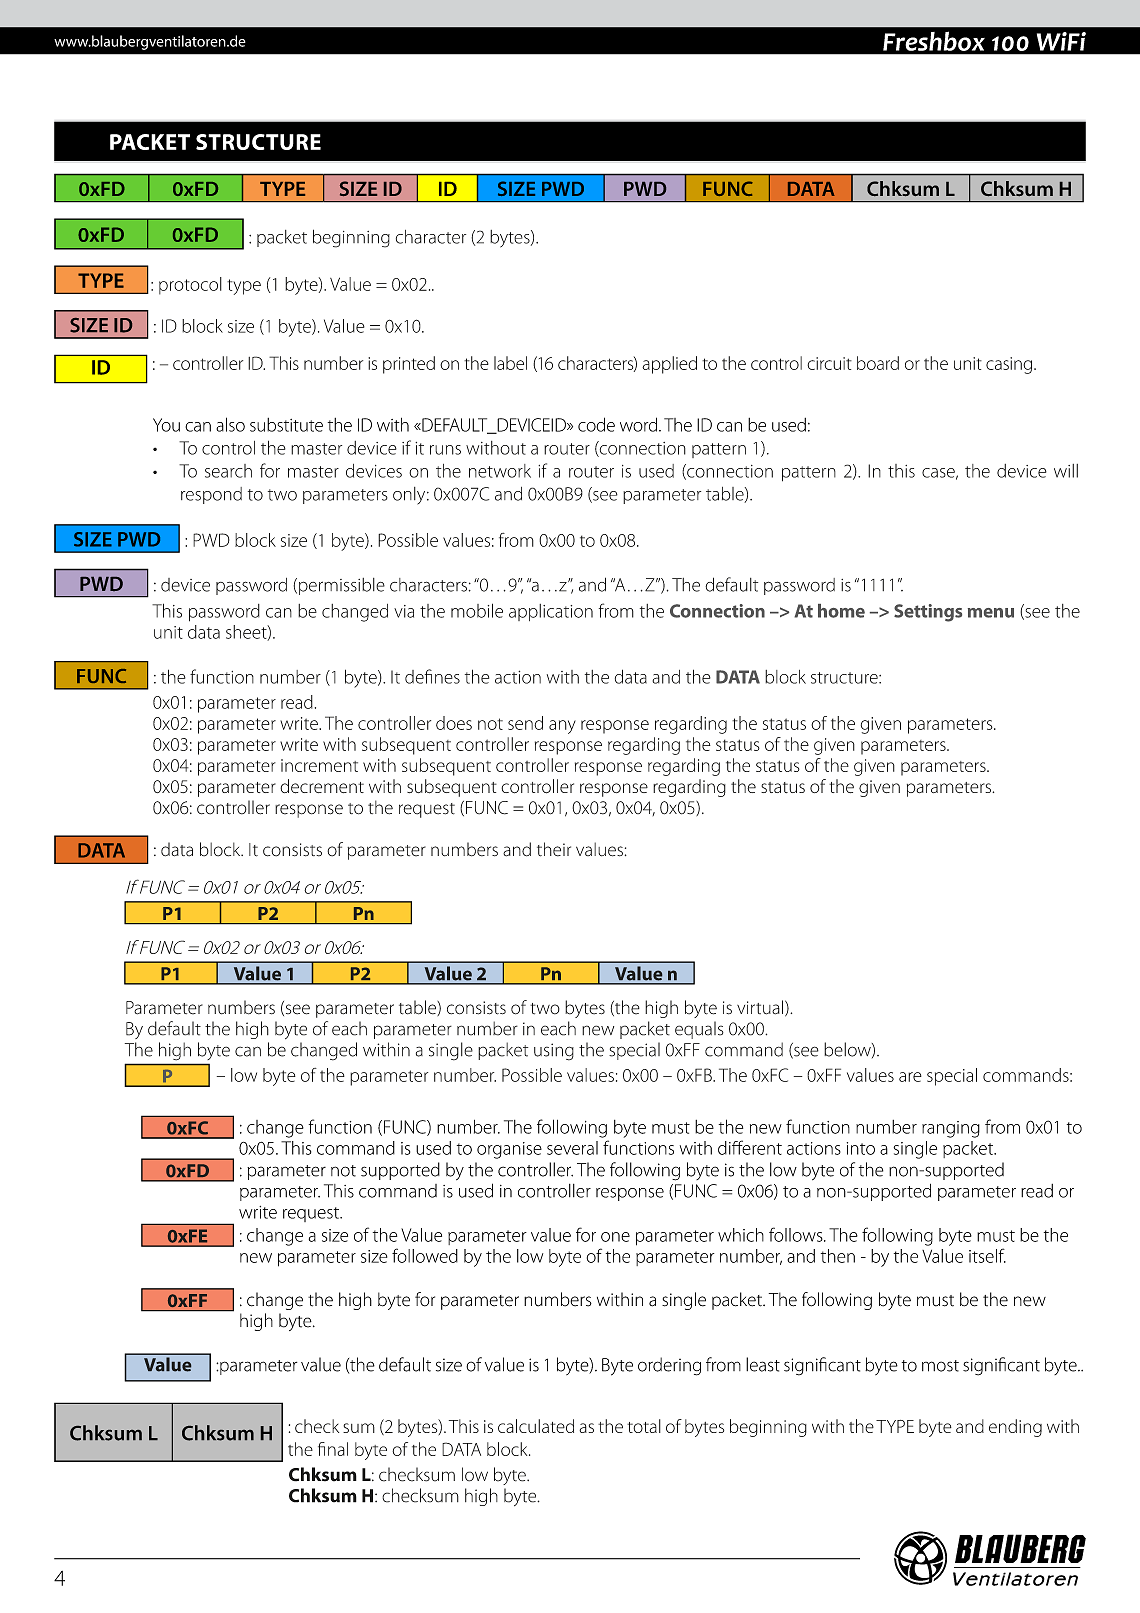  Describe the element at coordinates (319, 765) in the screenshot. I see `increment` at that location.
